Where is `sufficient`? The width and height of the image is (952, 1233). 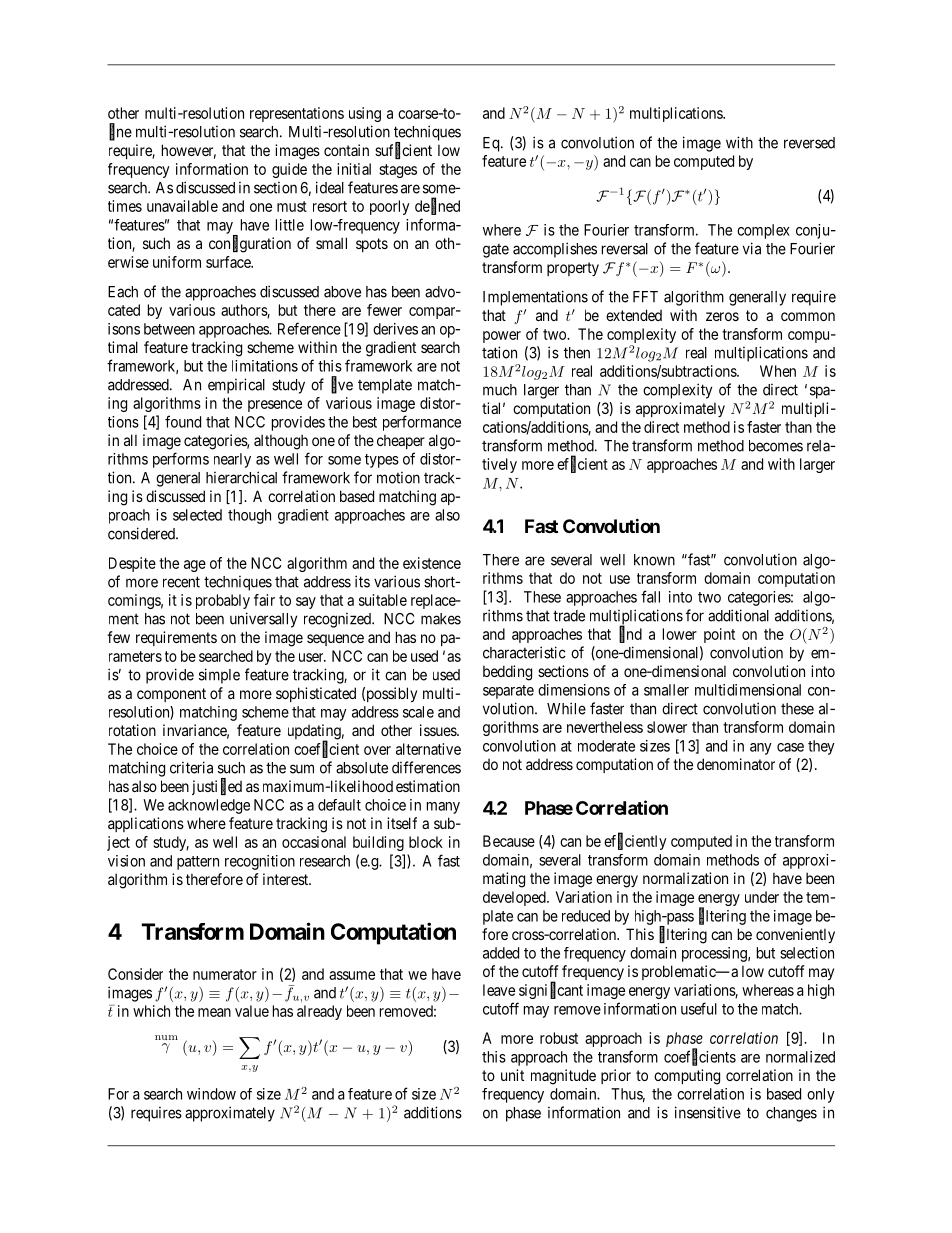
sufficient is located at coordinates (403, 151).
